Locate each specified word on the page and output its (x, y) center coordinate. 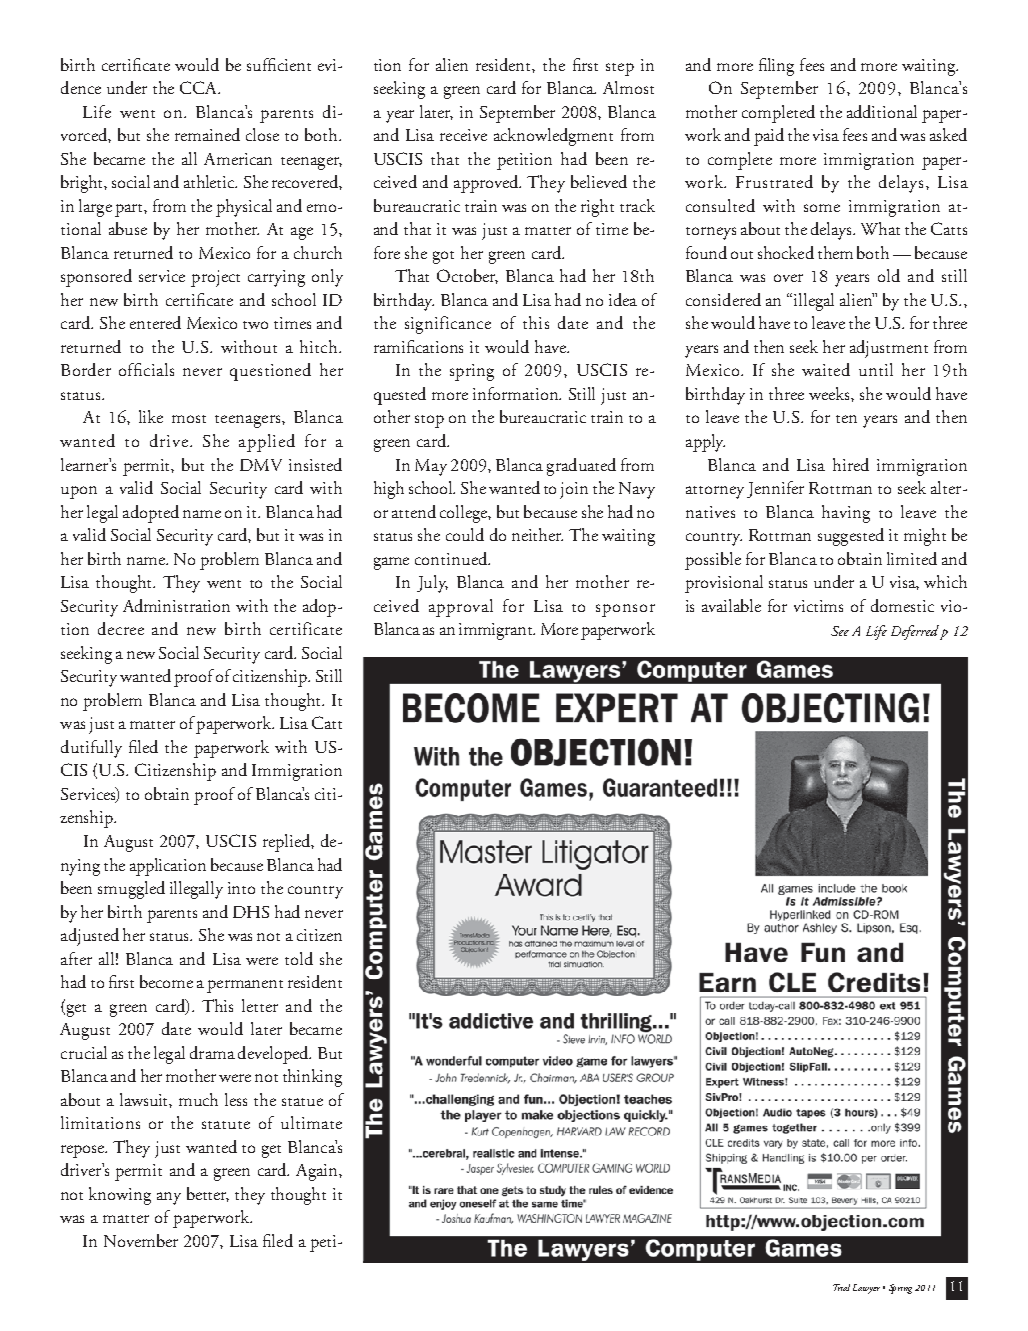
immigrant (497, 631)
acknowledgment (553, 137)
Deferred (915, 632)
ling (781, 67)
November (141, 1240)
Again (318, 1172)
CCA (200, 87)
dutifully (91, 749)
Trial (841, 1287)
